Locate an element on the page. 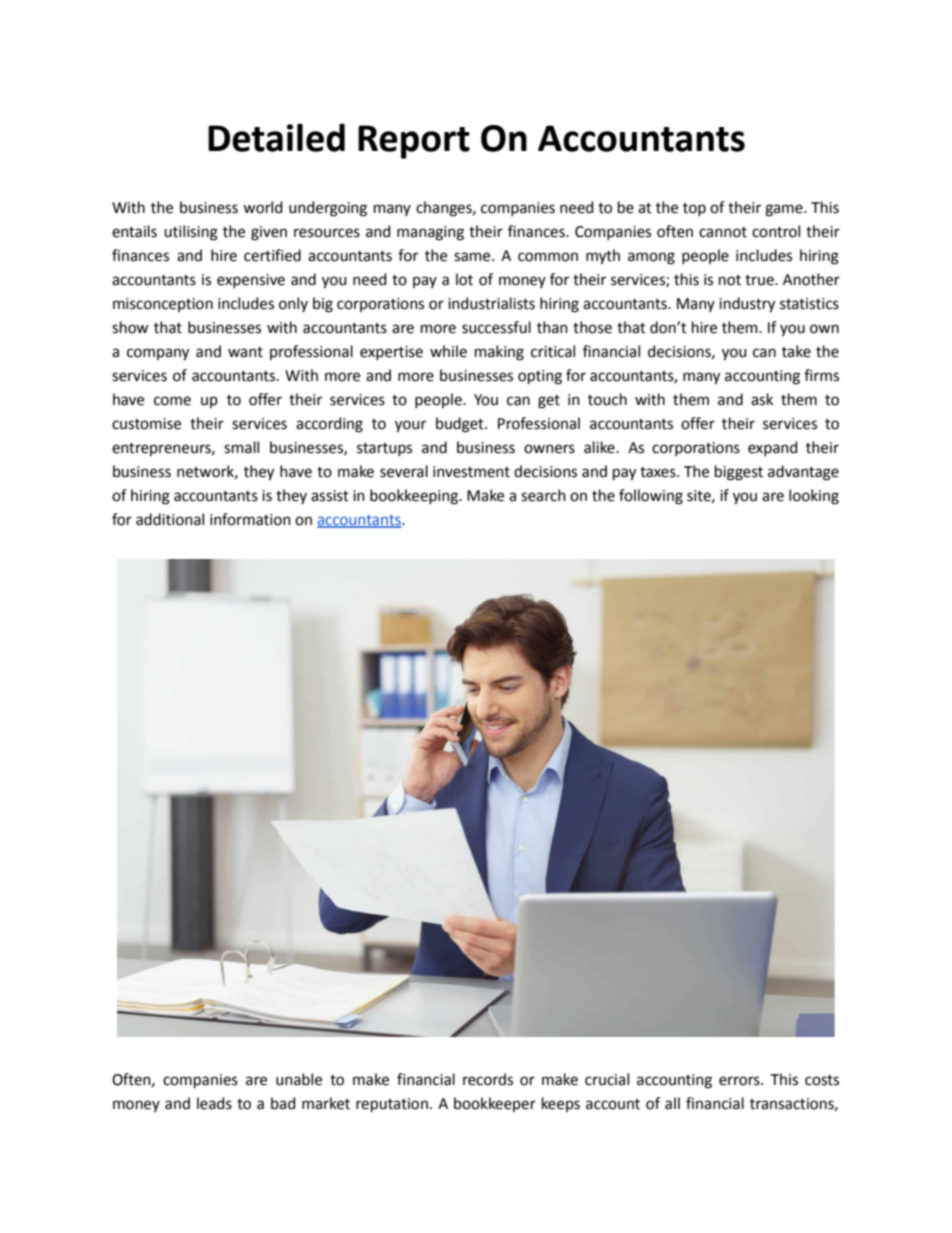  looking is located at coordinates (814, 497).
